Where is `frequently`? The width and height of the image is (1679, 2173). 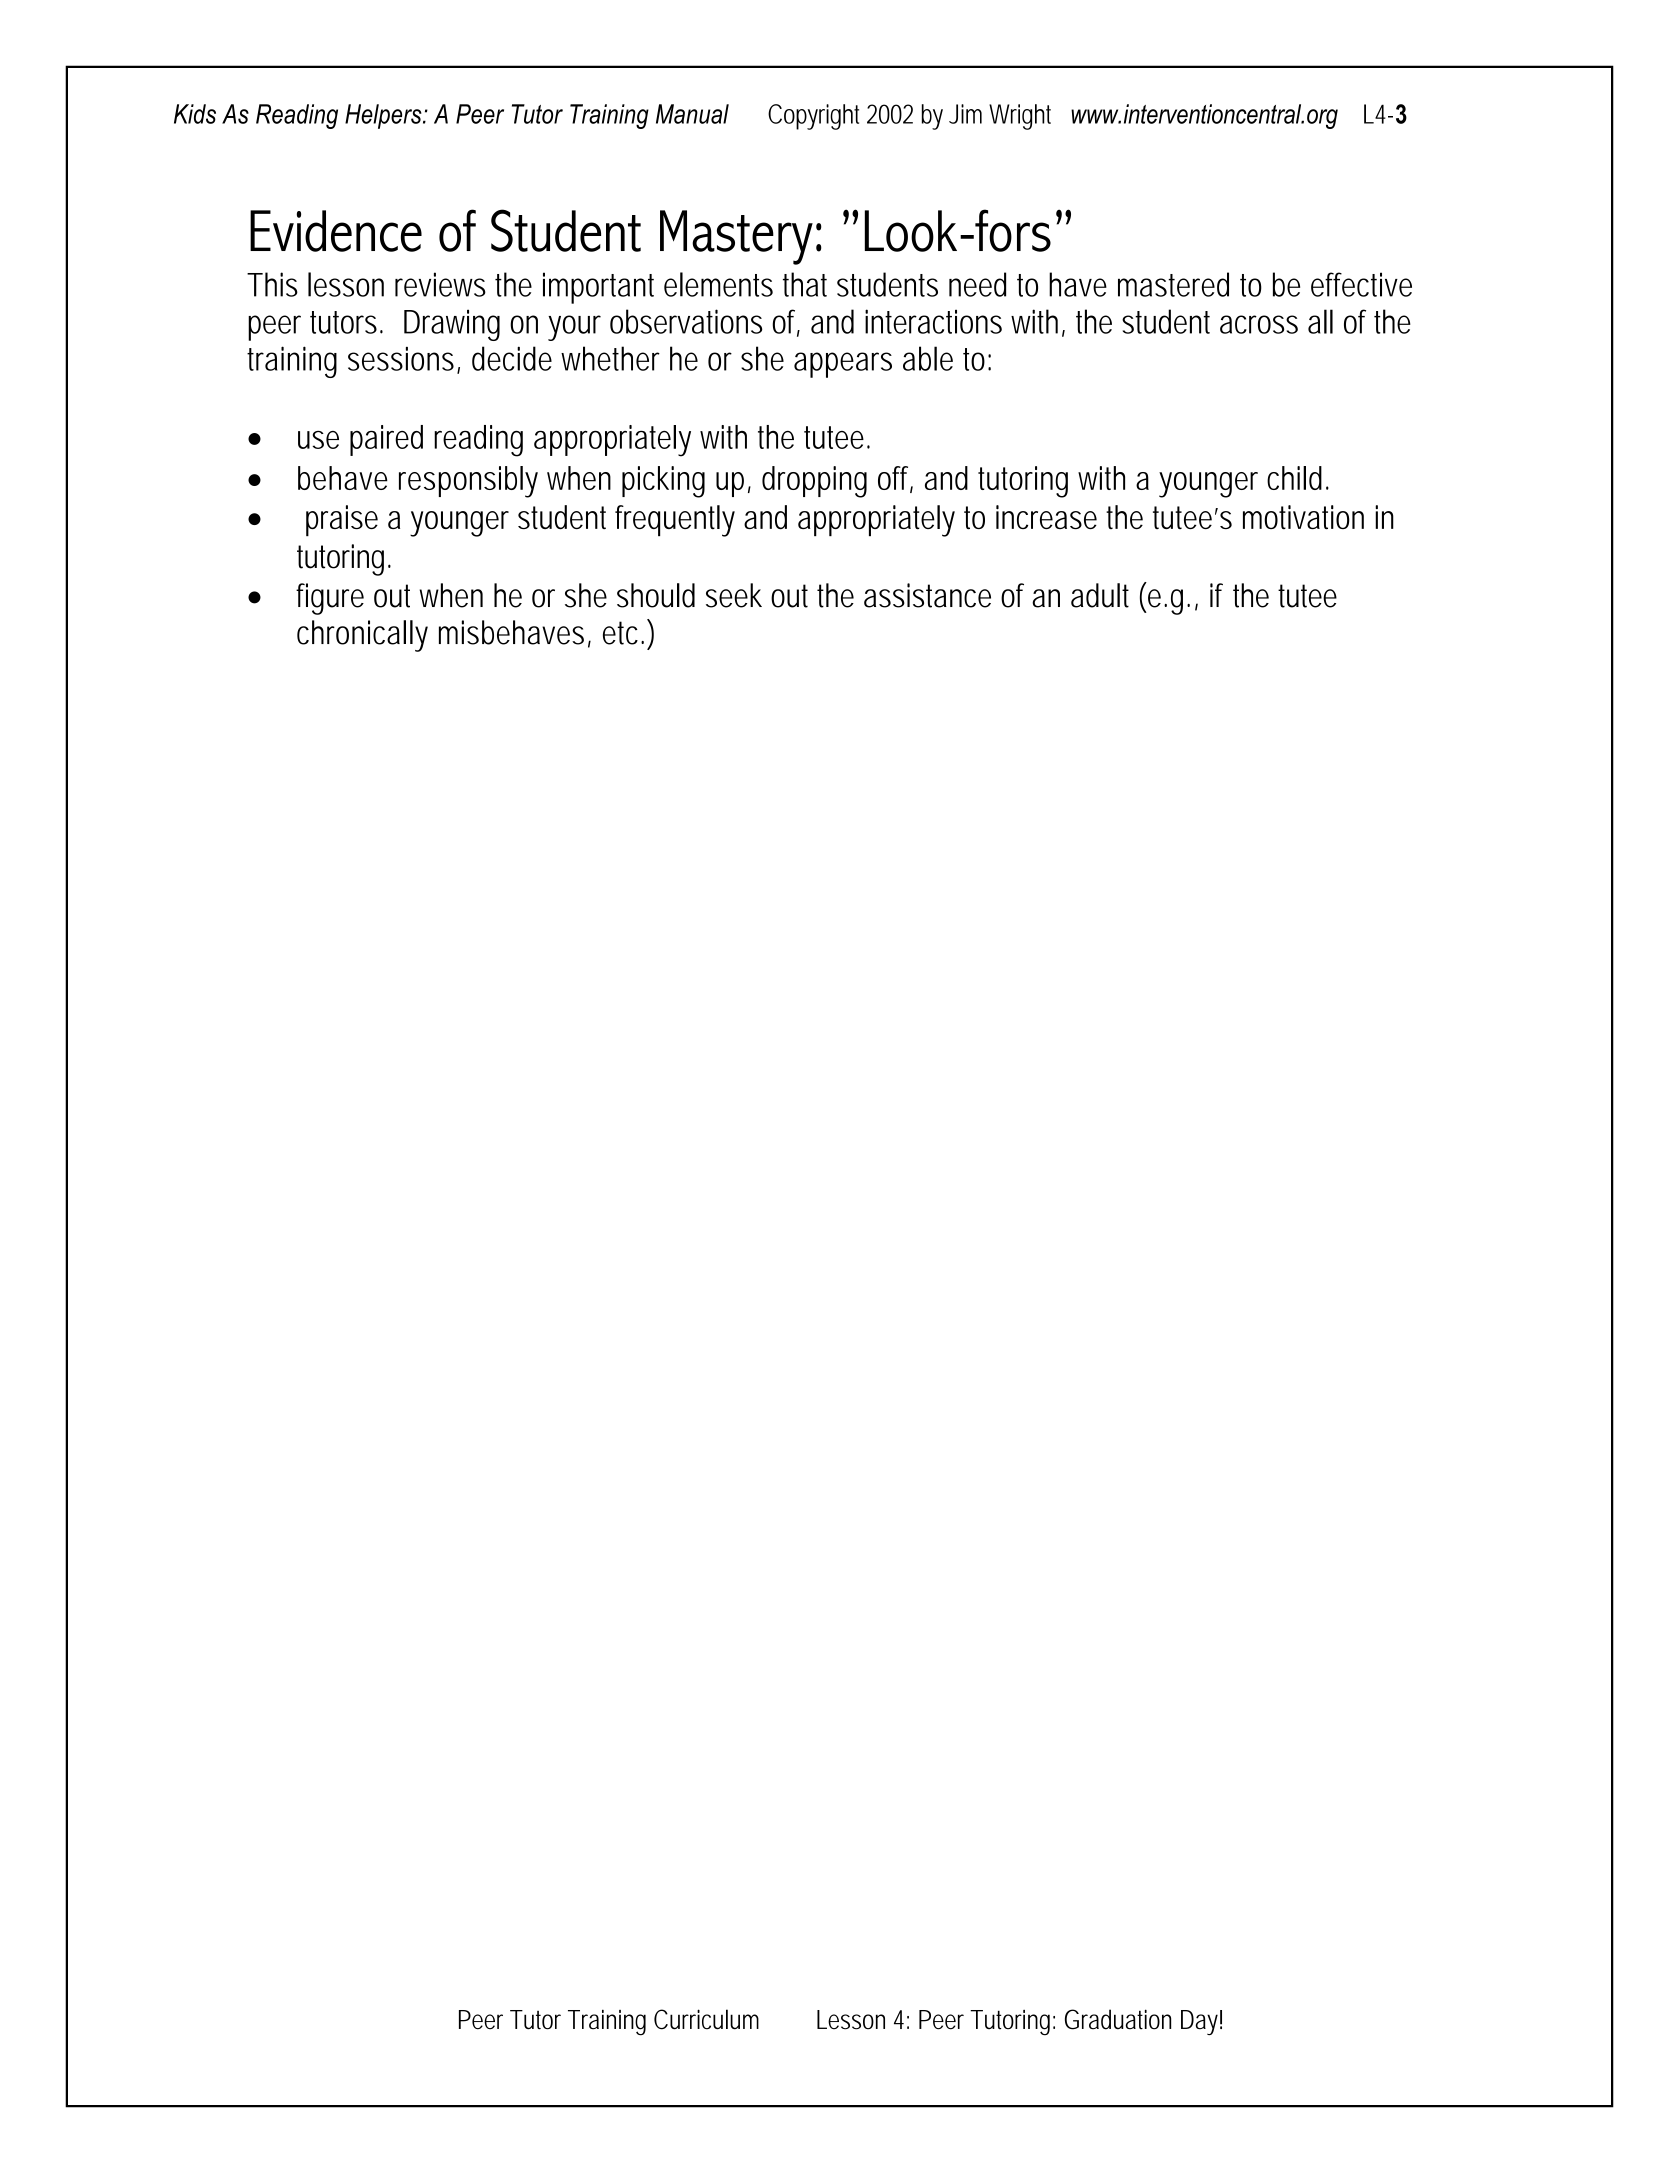 frequently is located at coordinates (675, 521).
